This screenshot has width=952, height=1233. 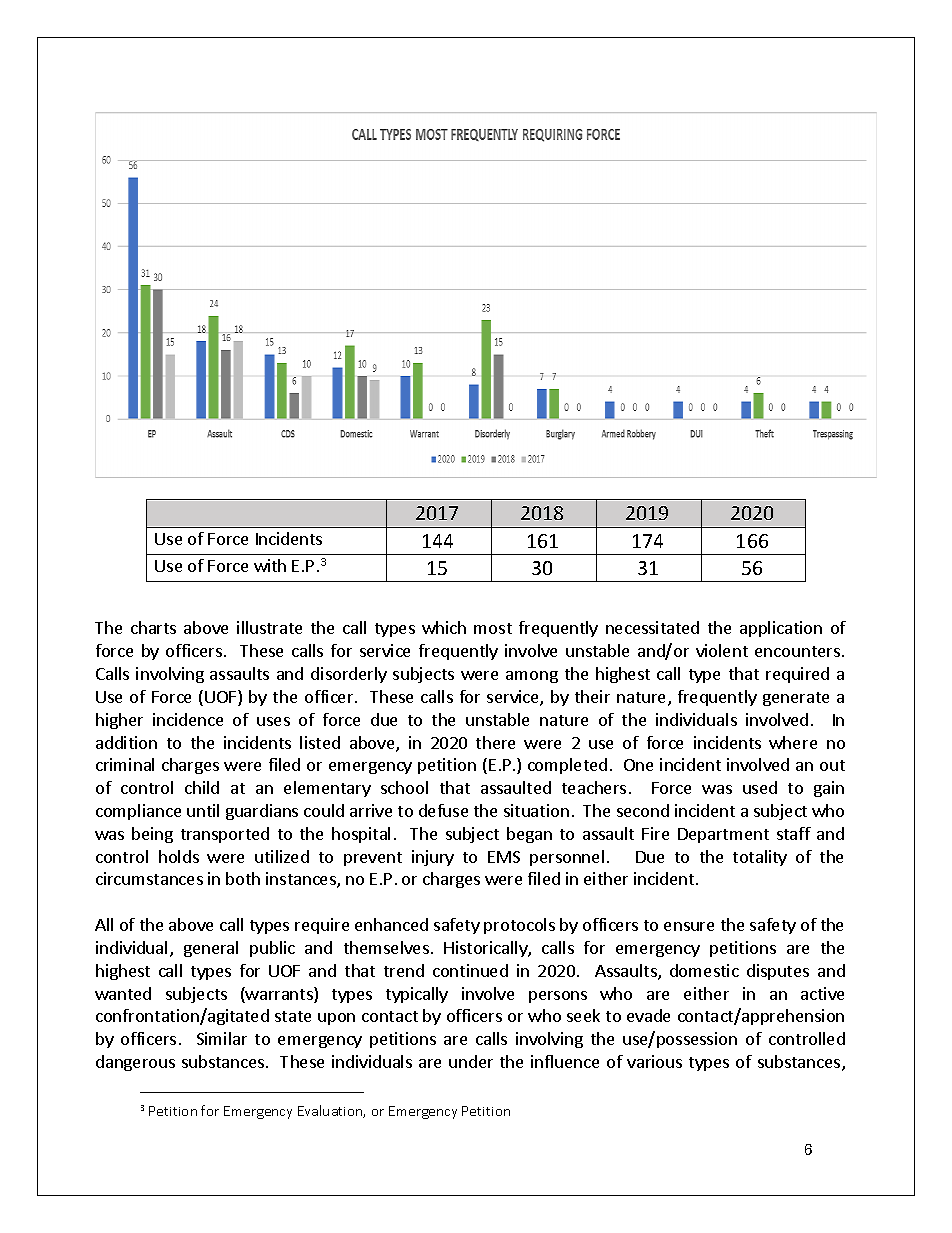 I want to click on various, so click(x=654, y=1061).
